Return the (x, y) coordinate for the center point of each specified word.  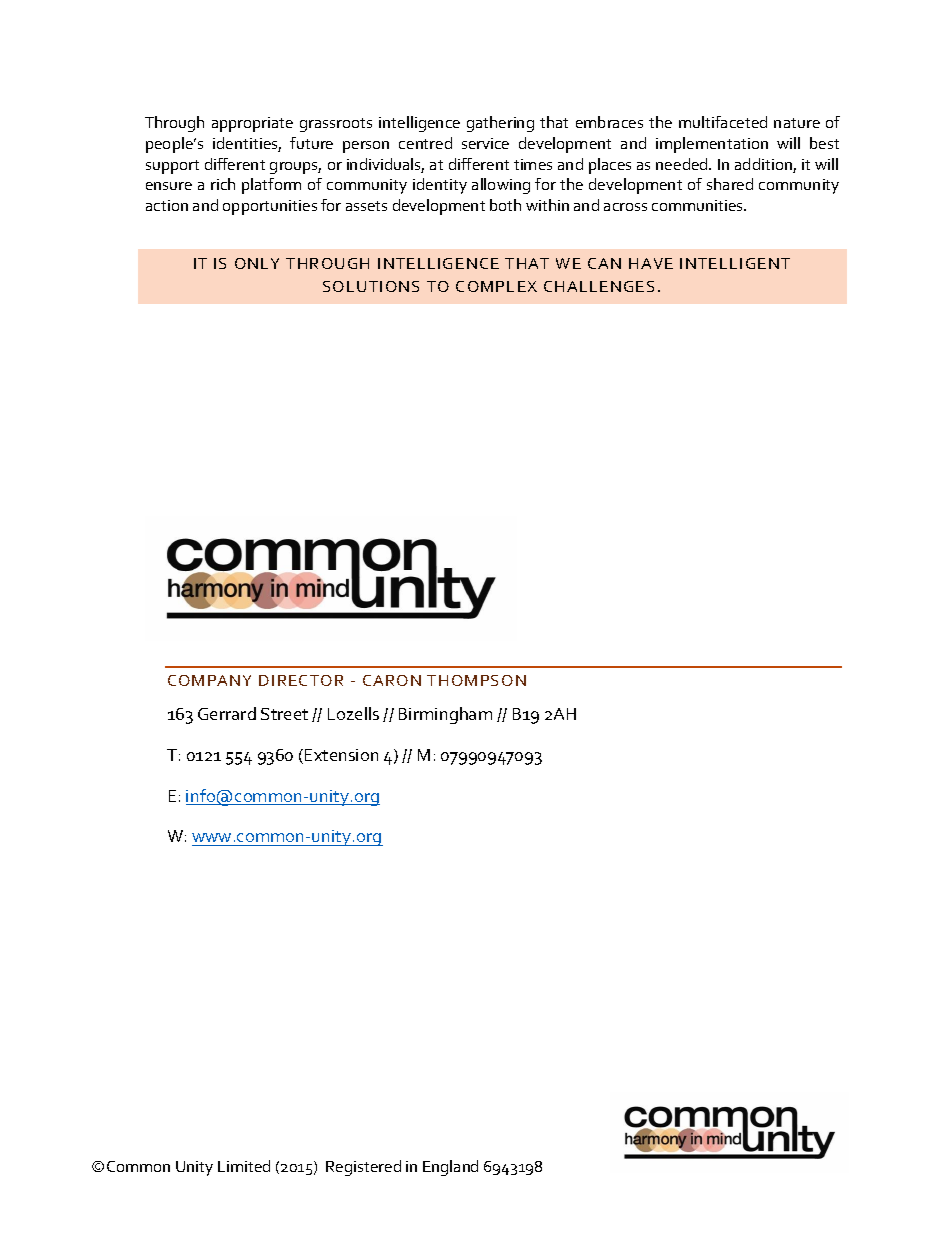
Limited (244, 1166)
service (485, 143)
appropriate (252, 124)
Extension (341, 755)
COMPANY (209, 680)
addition (764, 165)
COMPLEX (496, 286)
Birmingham (445, 715)
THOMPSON (476, 680)
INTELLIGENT (735, 263)
